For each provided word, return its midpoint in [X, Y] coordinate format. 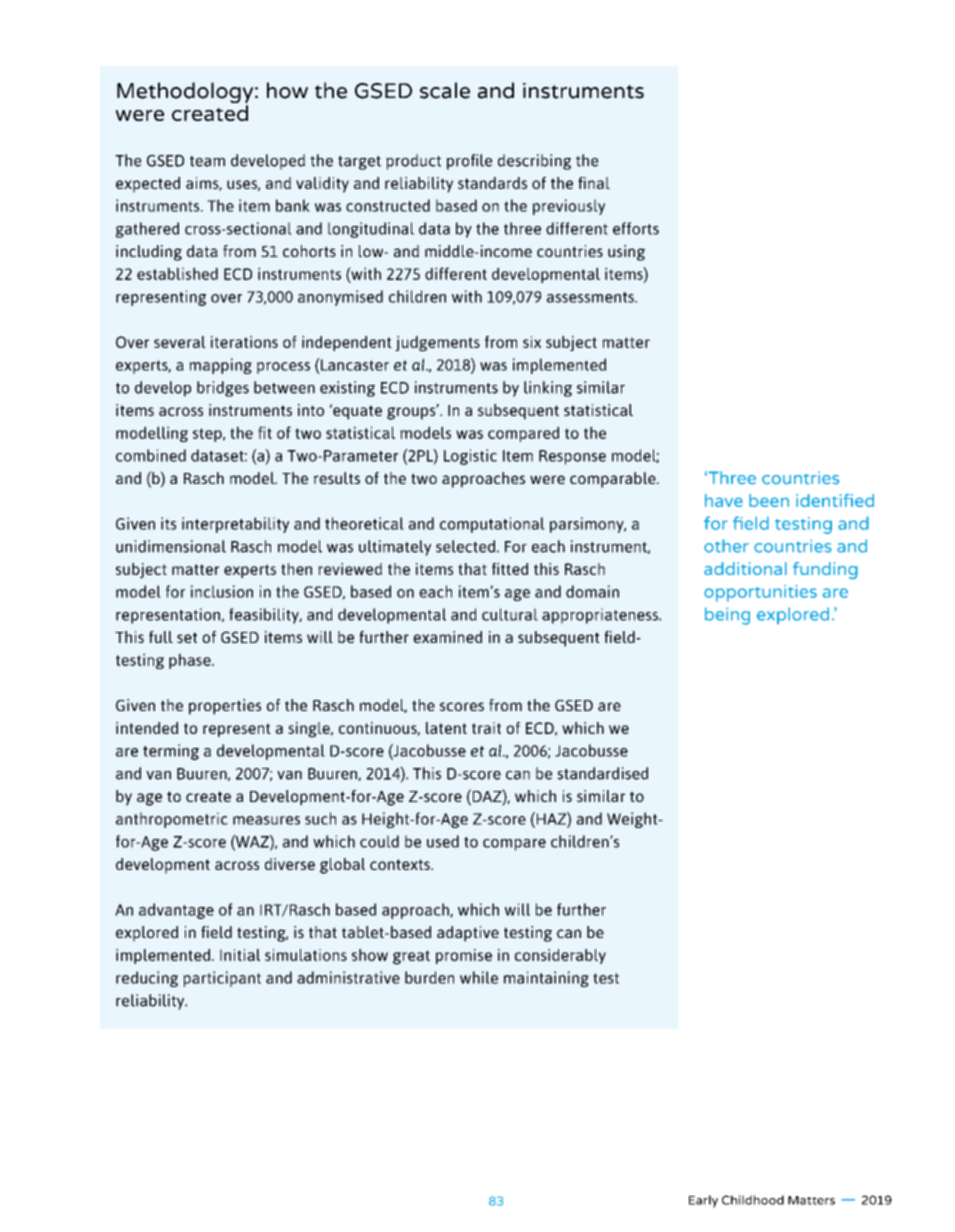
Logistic [470, 457]
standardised [602, 773]
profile [469, 162]
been [769, 500]
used [443, 841]
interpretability [235, 525]
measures [266, 820]
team [207, 161]
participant [222, 979]
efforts [636, 228]
